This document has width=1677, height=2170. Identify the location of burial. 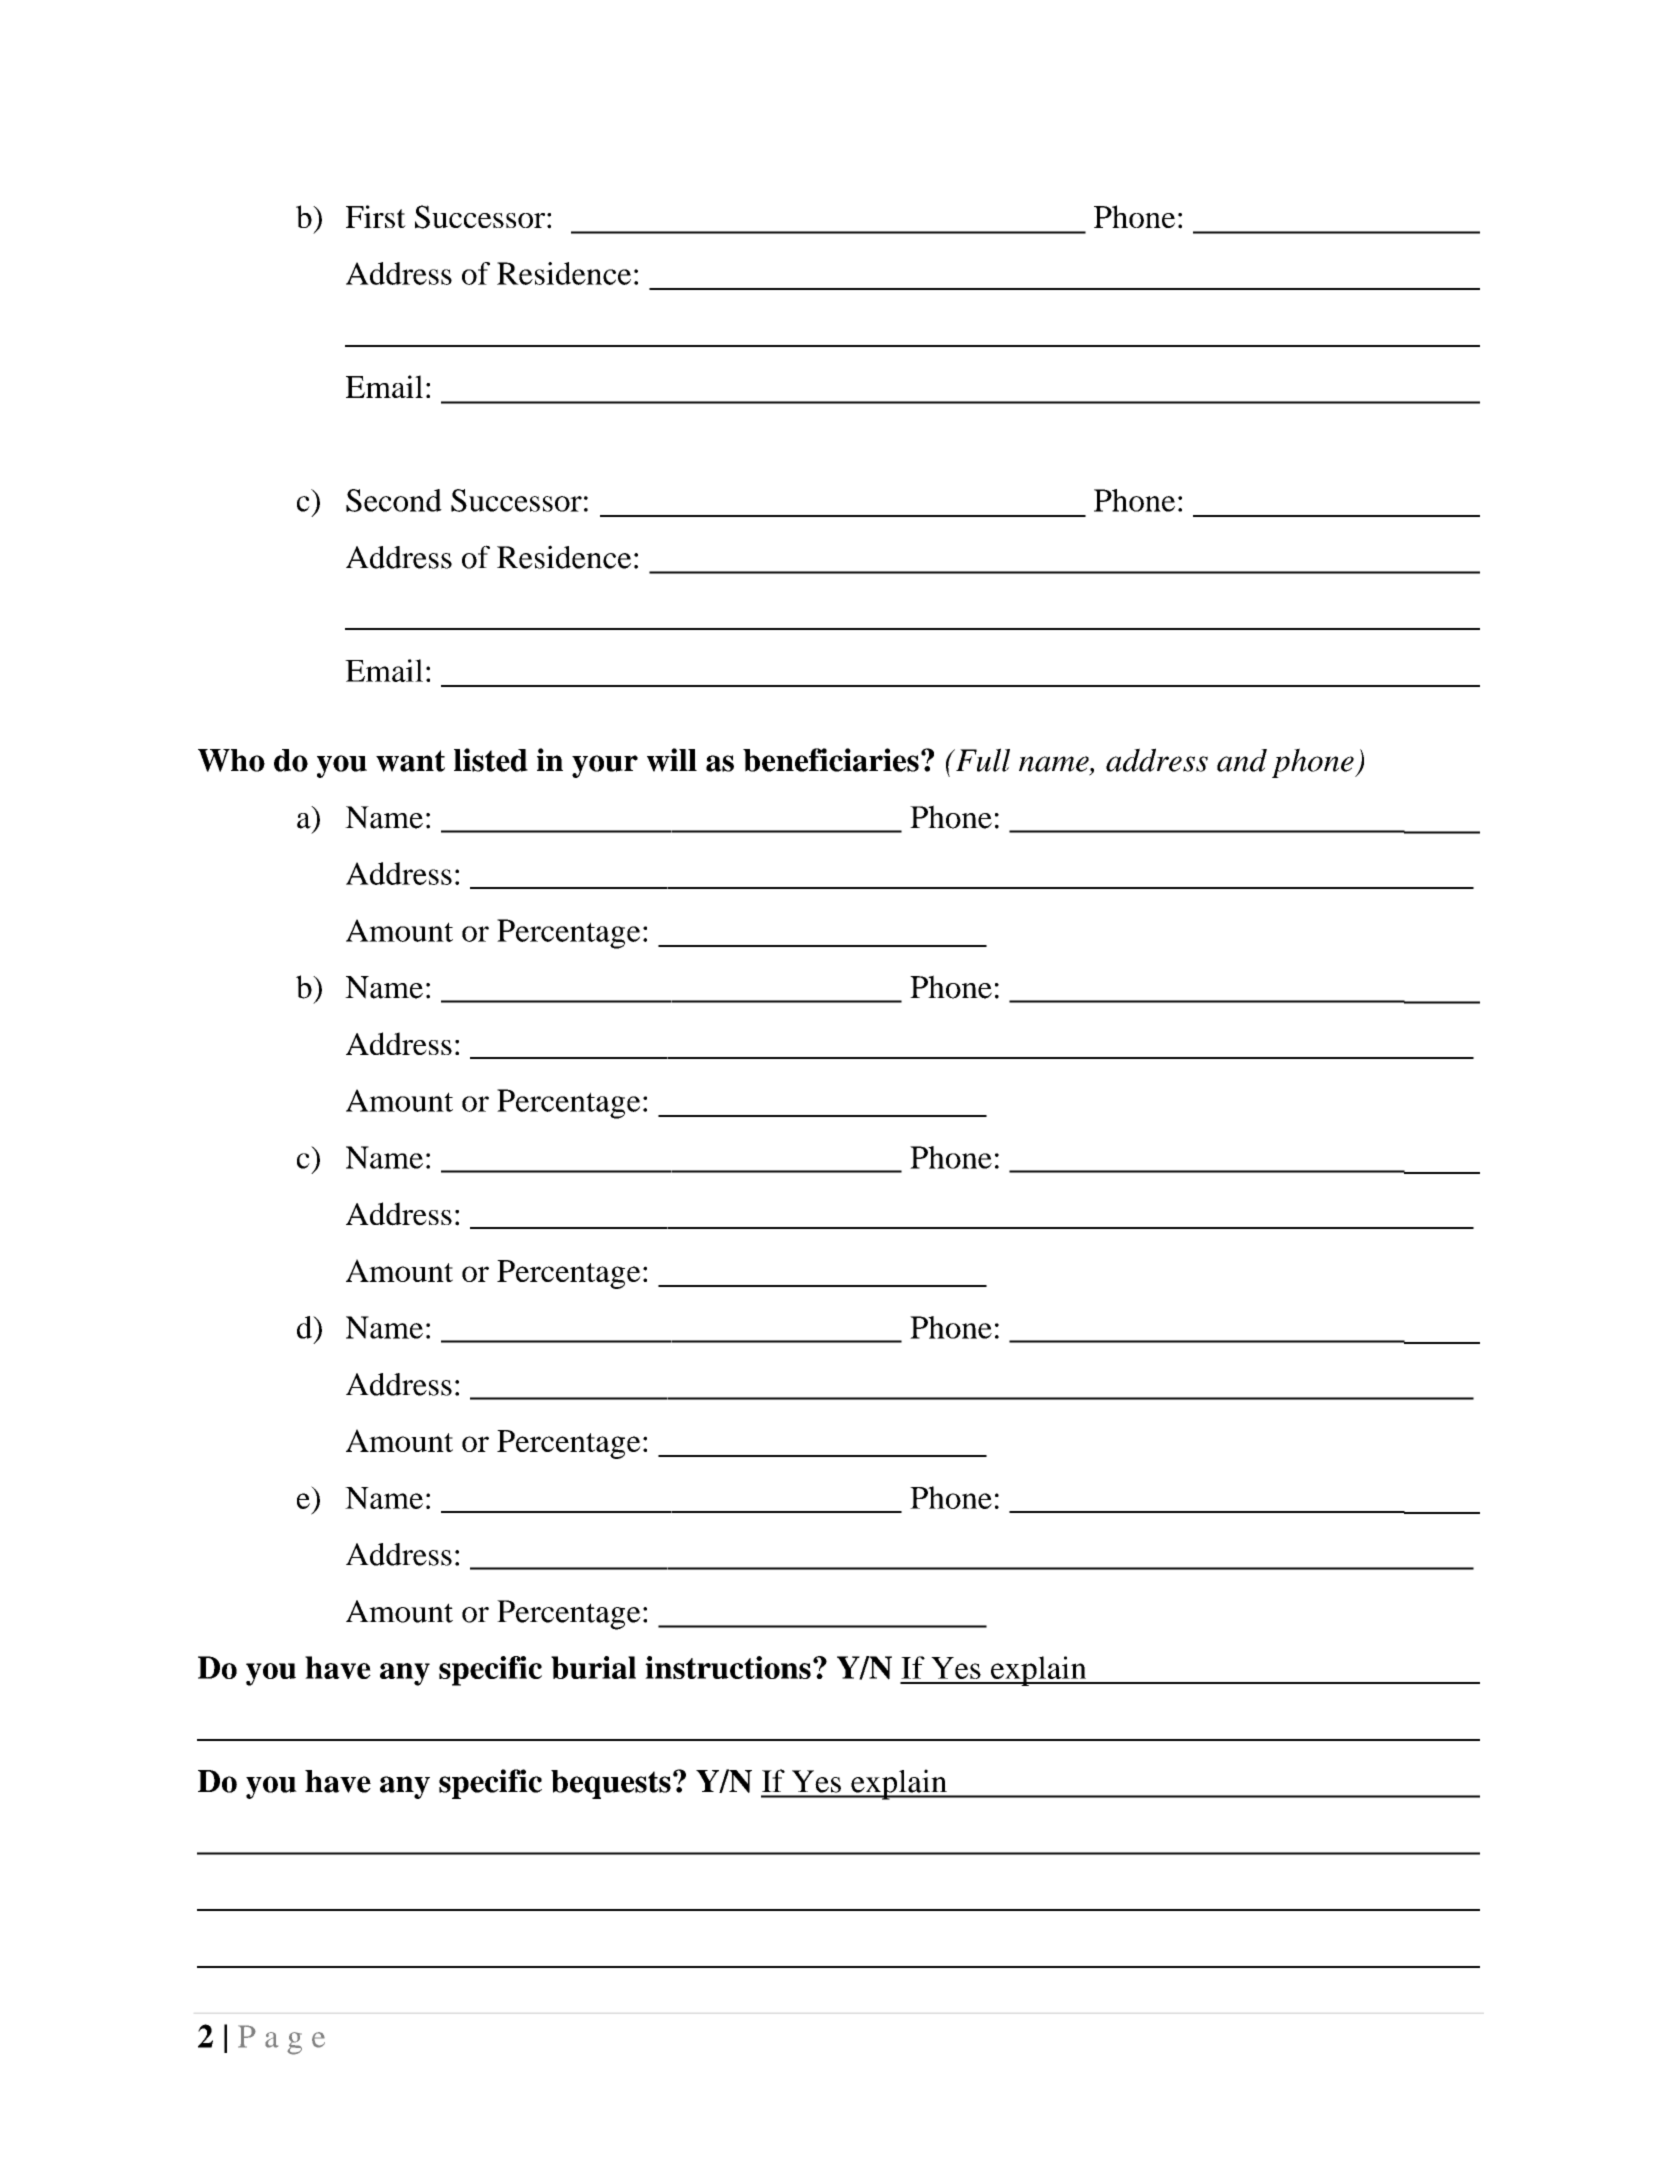
(593, 1667).
